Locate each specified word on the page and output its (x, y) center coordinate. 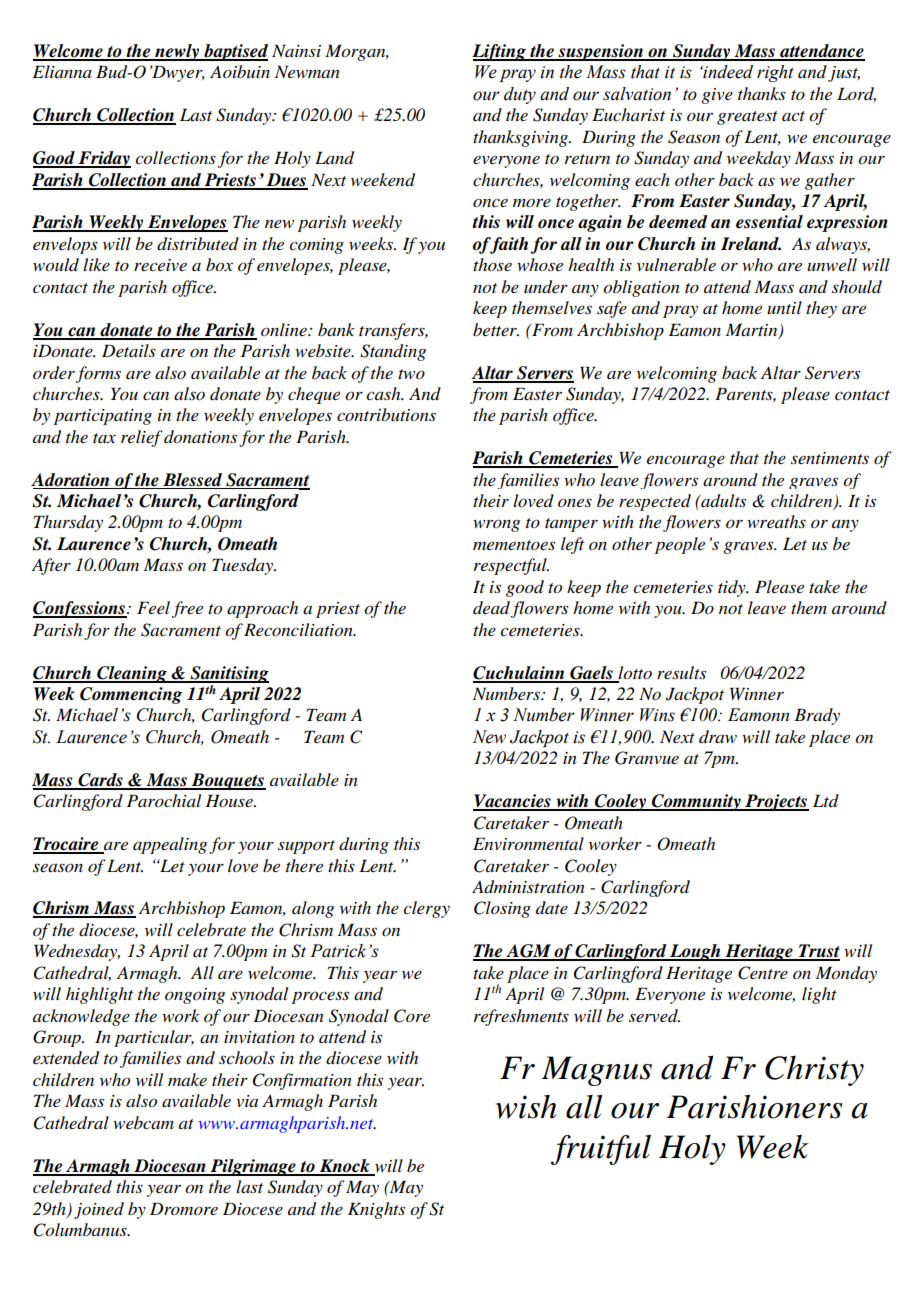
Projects (776, 802)
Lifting (500, 52)
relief (142, 438)
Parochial (164, 800)
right (775, 73)
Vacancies (513, 802)
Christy (814, 1071)
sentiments (830, 458)
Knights (376, 1210)
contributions (386, 415)
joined (99, 1210)
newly (177, 52)
